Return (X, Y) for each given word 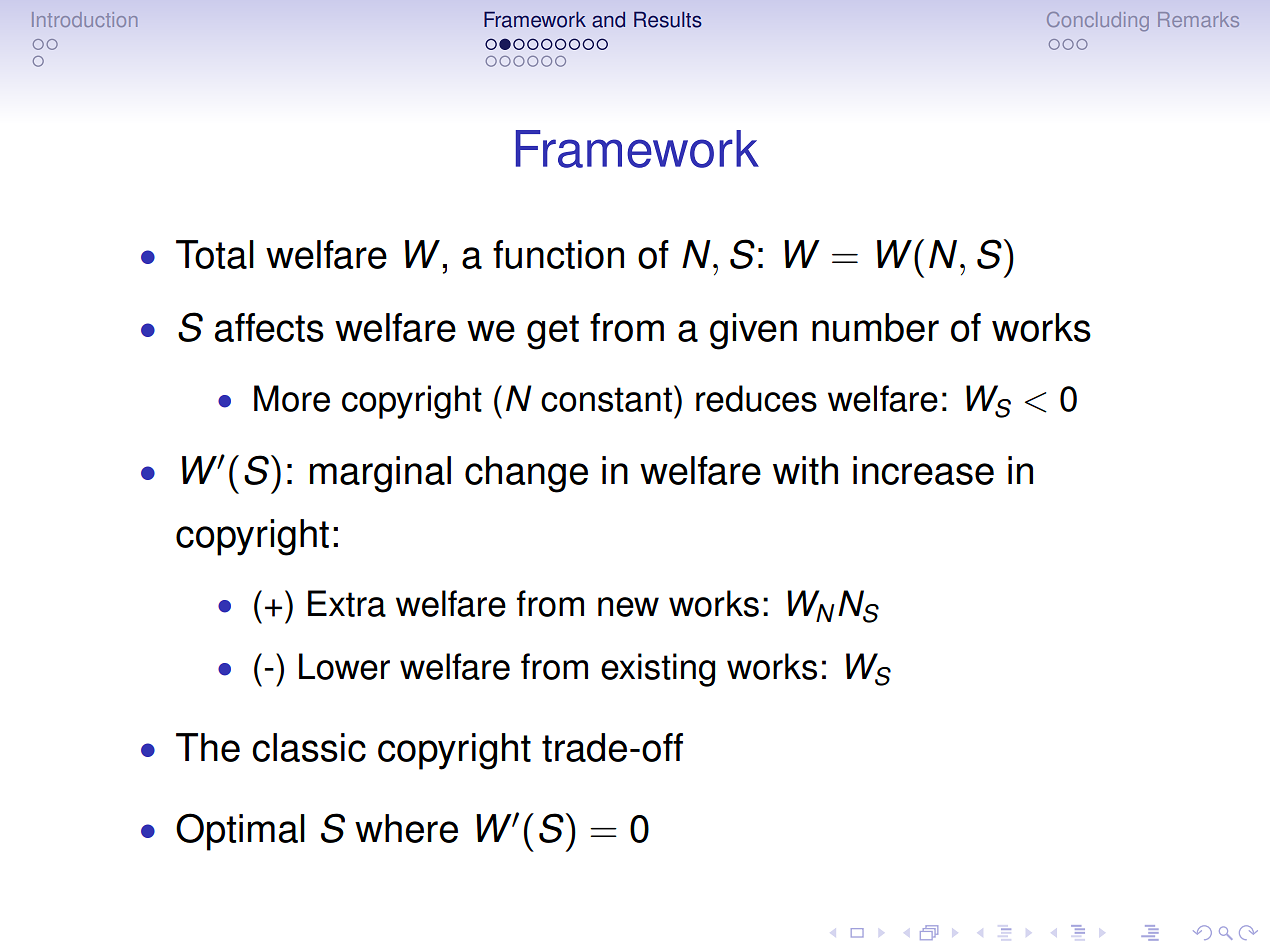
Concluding (1098, 21)
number (875, 327)
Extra (347, 603)
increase (923, 470)
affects (269, 327)
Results (668, 19)
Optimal (240, 832)
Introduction (84, 19)
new (628, 607)
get (553, 332)
